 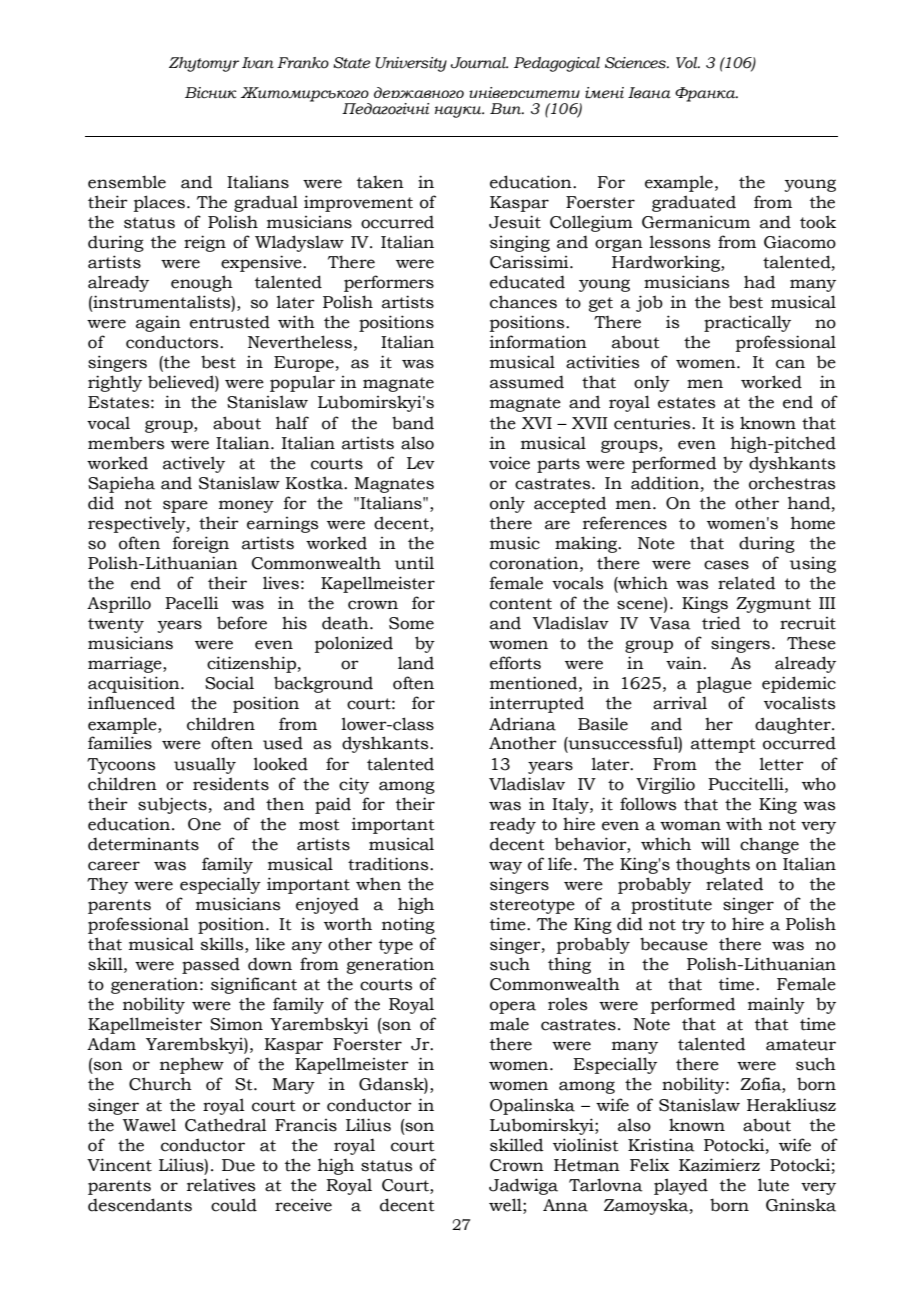 What do you see at coordinates (242, 623) in the image?
I see `before` at bounding box center [242, 623].
